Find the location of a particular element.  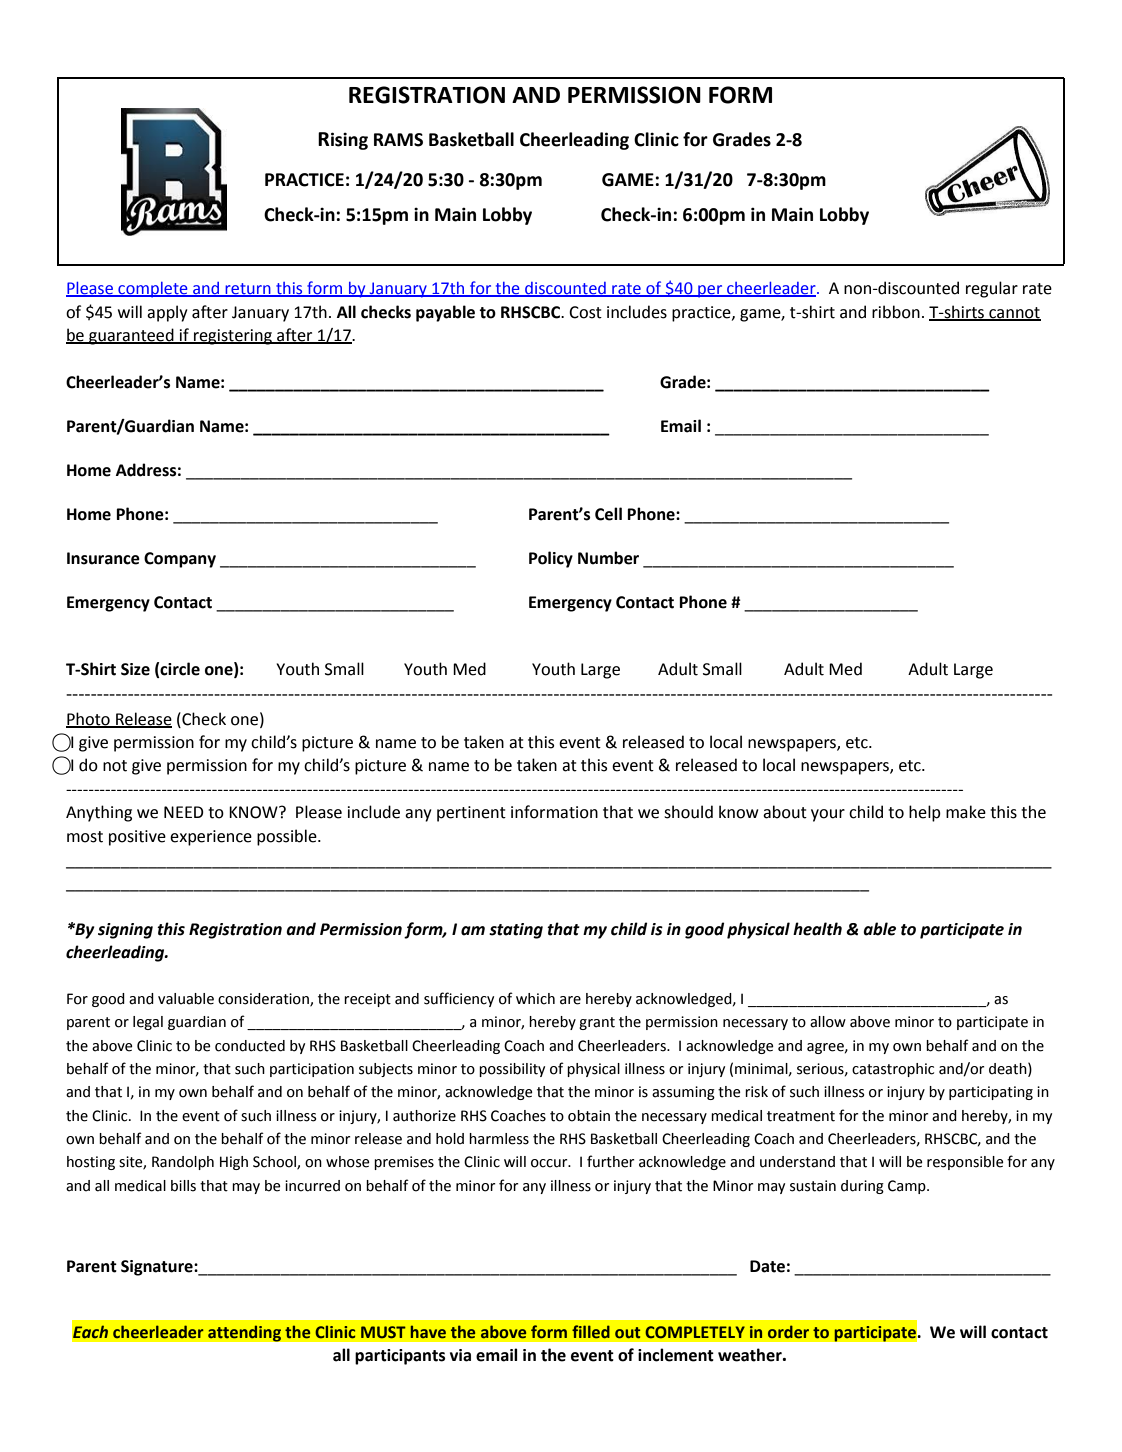

experience is located at coordinates (211, 838).
